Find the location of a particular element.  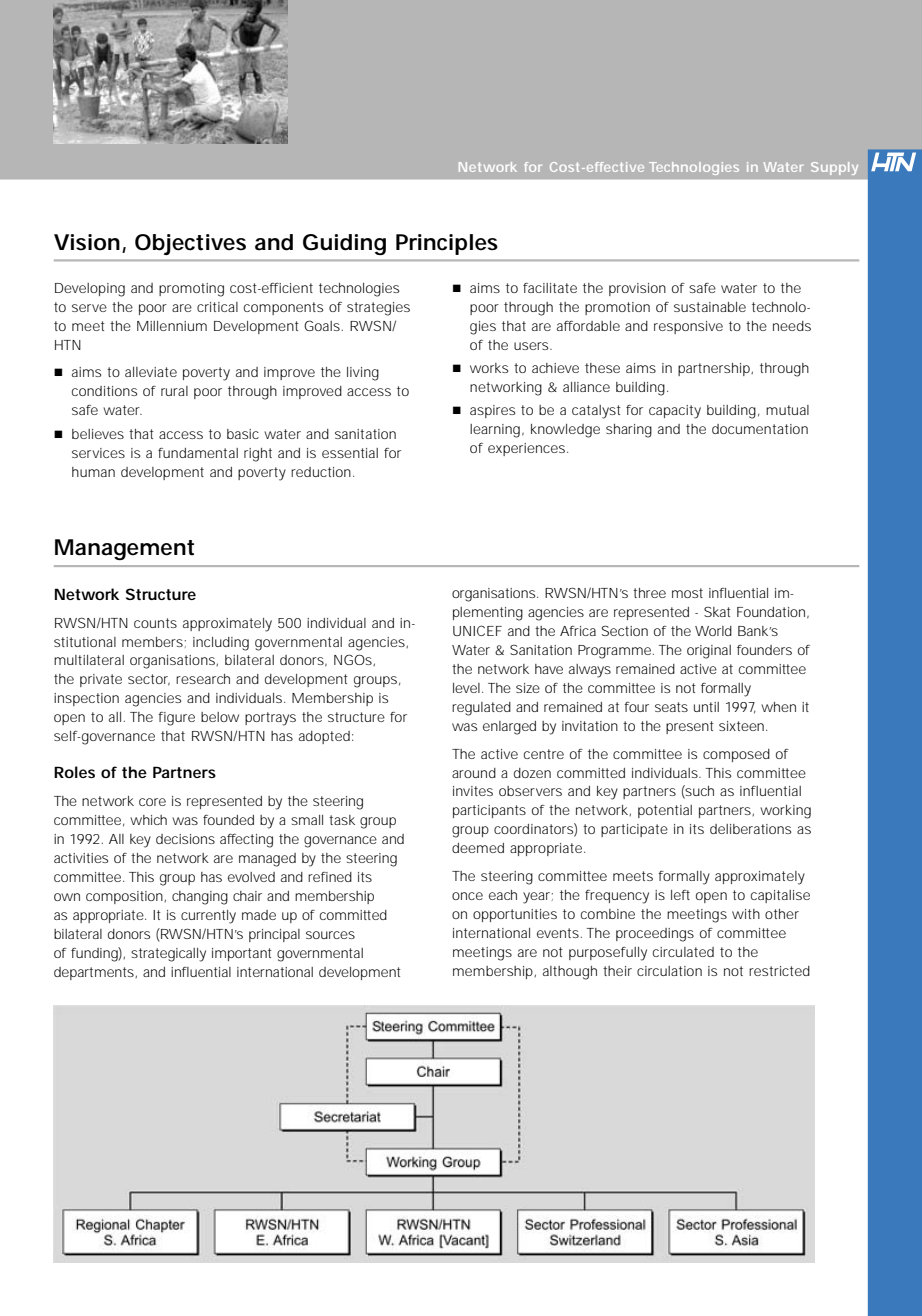

Objectives is located at coordinates (190, 244).
